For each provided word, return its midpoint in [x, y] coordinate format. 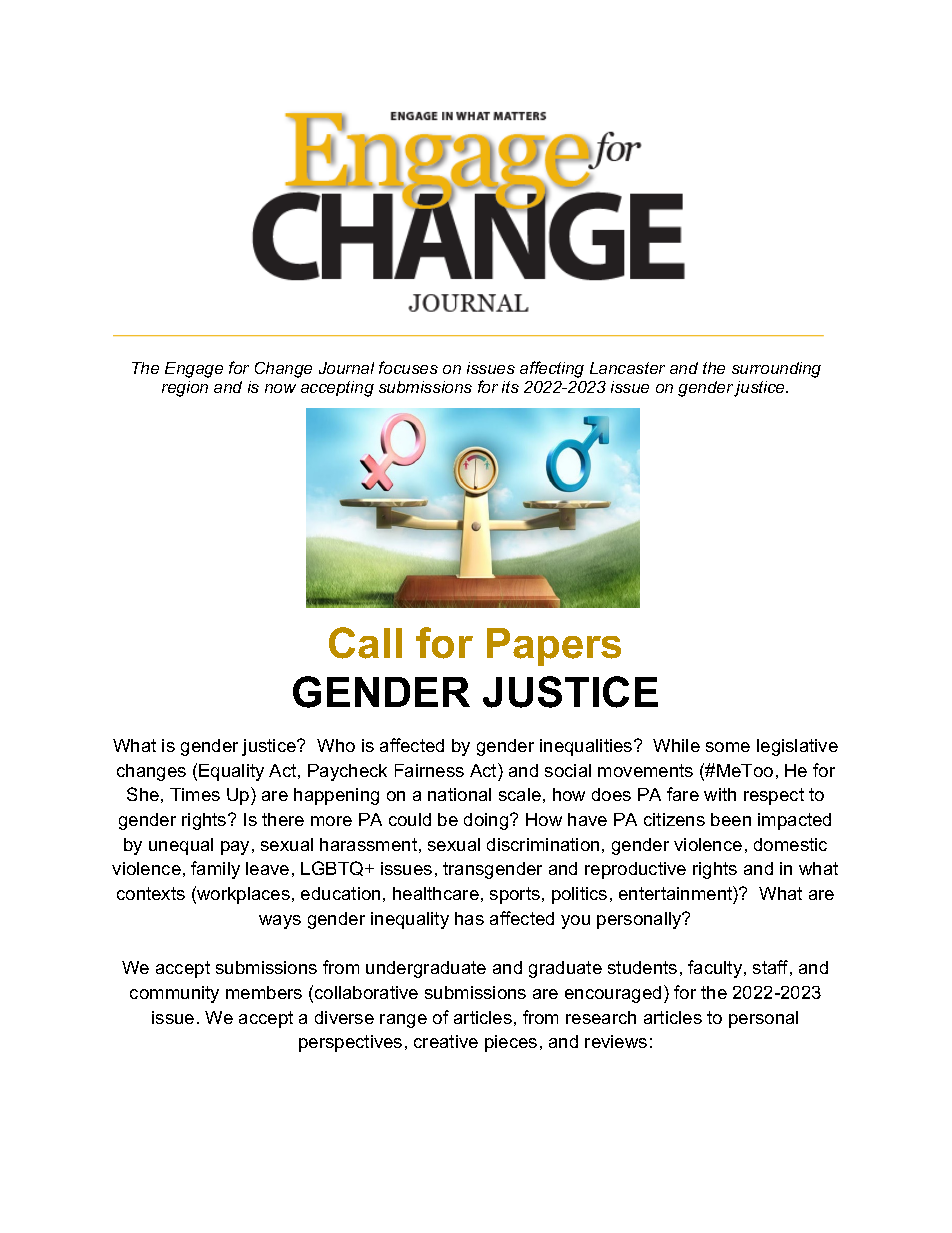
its [510, 387]
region [185, 389]
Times [195, 794]
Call [365, 643]
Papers [554, 647]
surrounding [776, 370]
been [731, 819]
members [264, 992]
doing [487, 821]
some [728, 747]
